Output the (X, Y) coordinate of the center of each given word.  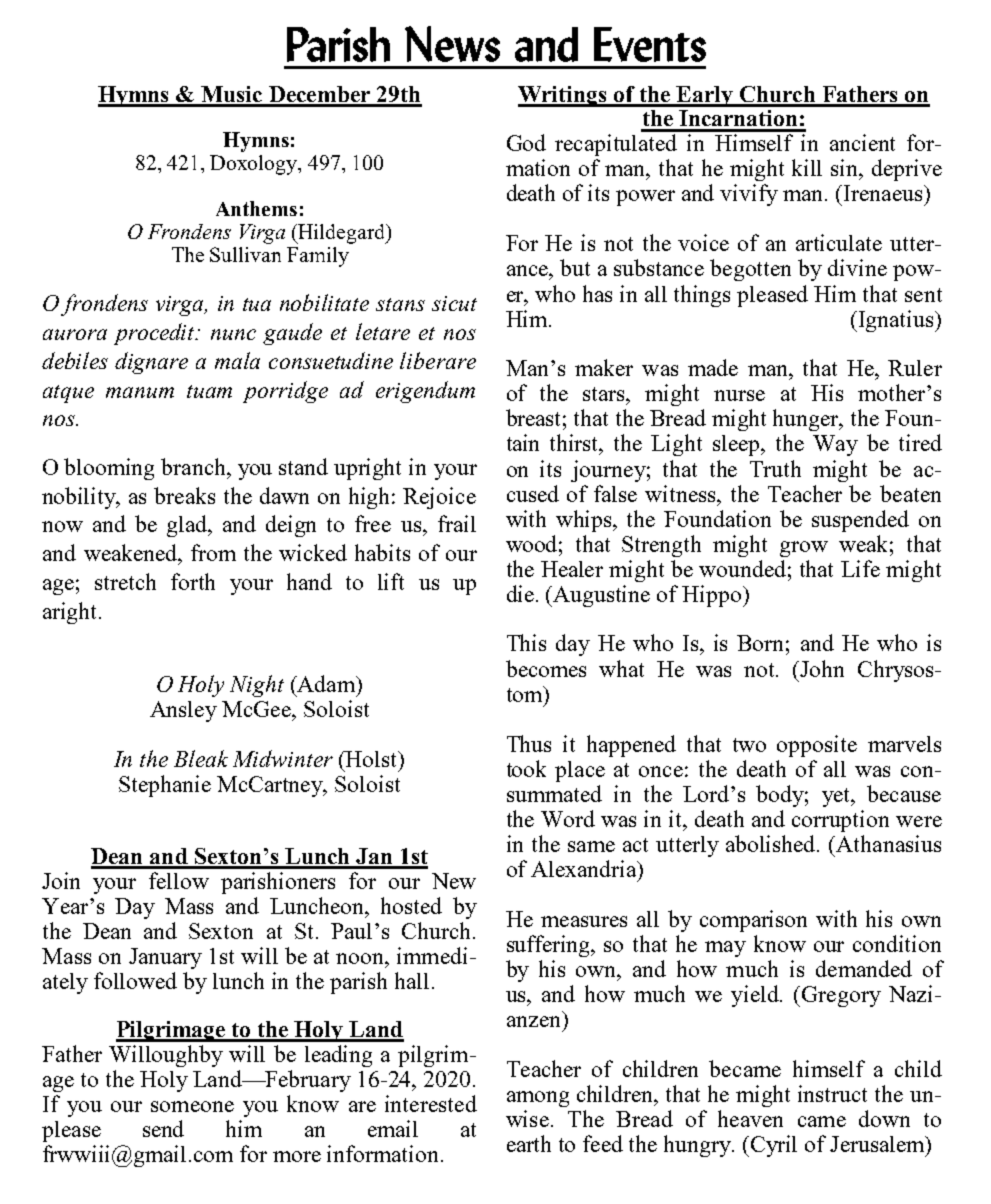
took (526, 768)
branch (194, 466)
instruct (832, 1093)
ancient (862, 142)
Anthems (256, 208)
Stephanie (165, 786)
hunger (807, 420)
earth (529, 1143)
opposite (817, 746)
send (163, 1128)
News (452, 44)
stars (605, 394)
